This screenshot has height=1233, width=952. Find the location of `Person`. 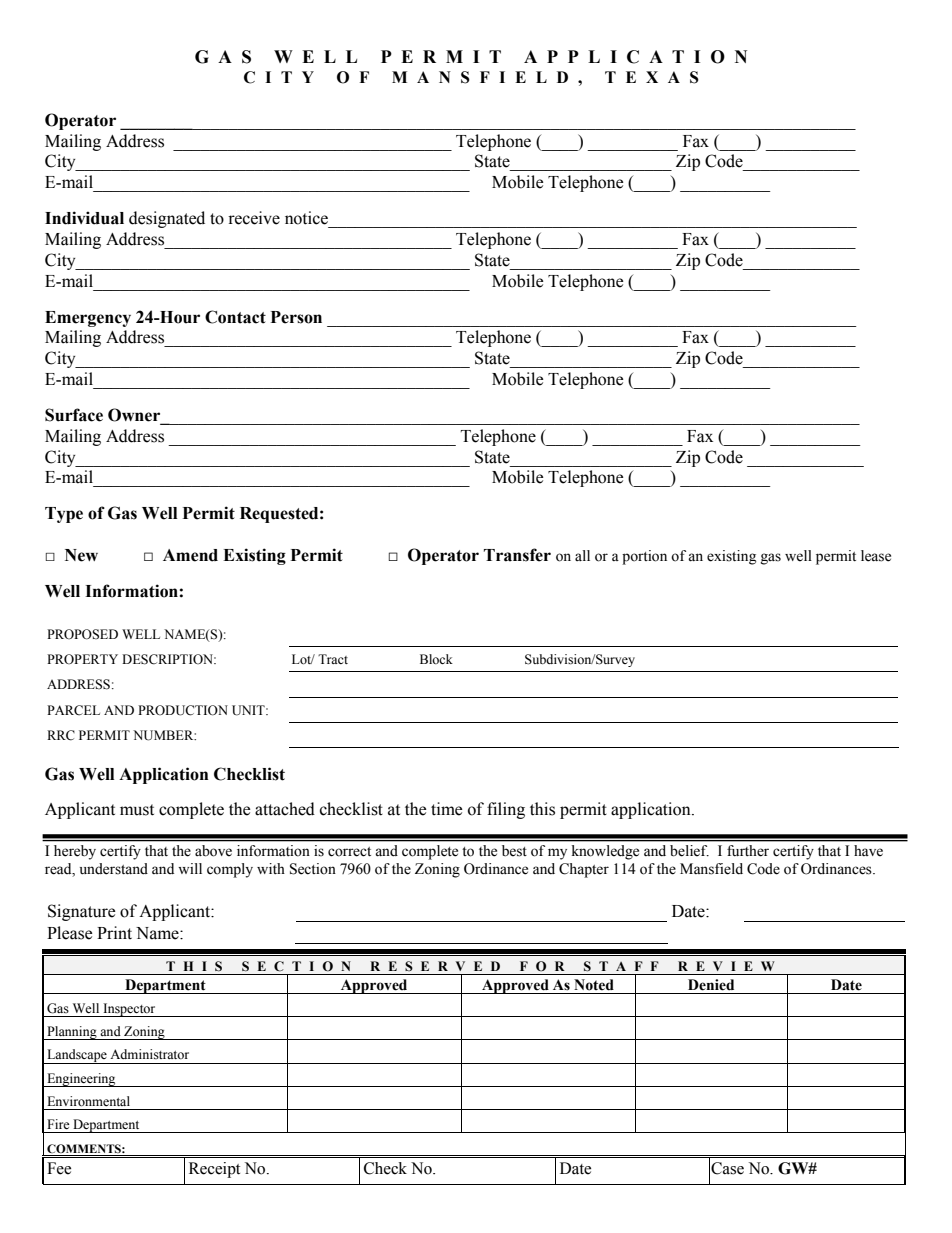

Person is located at coordinates (296, 317).
